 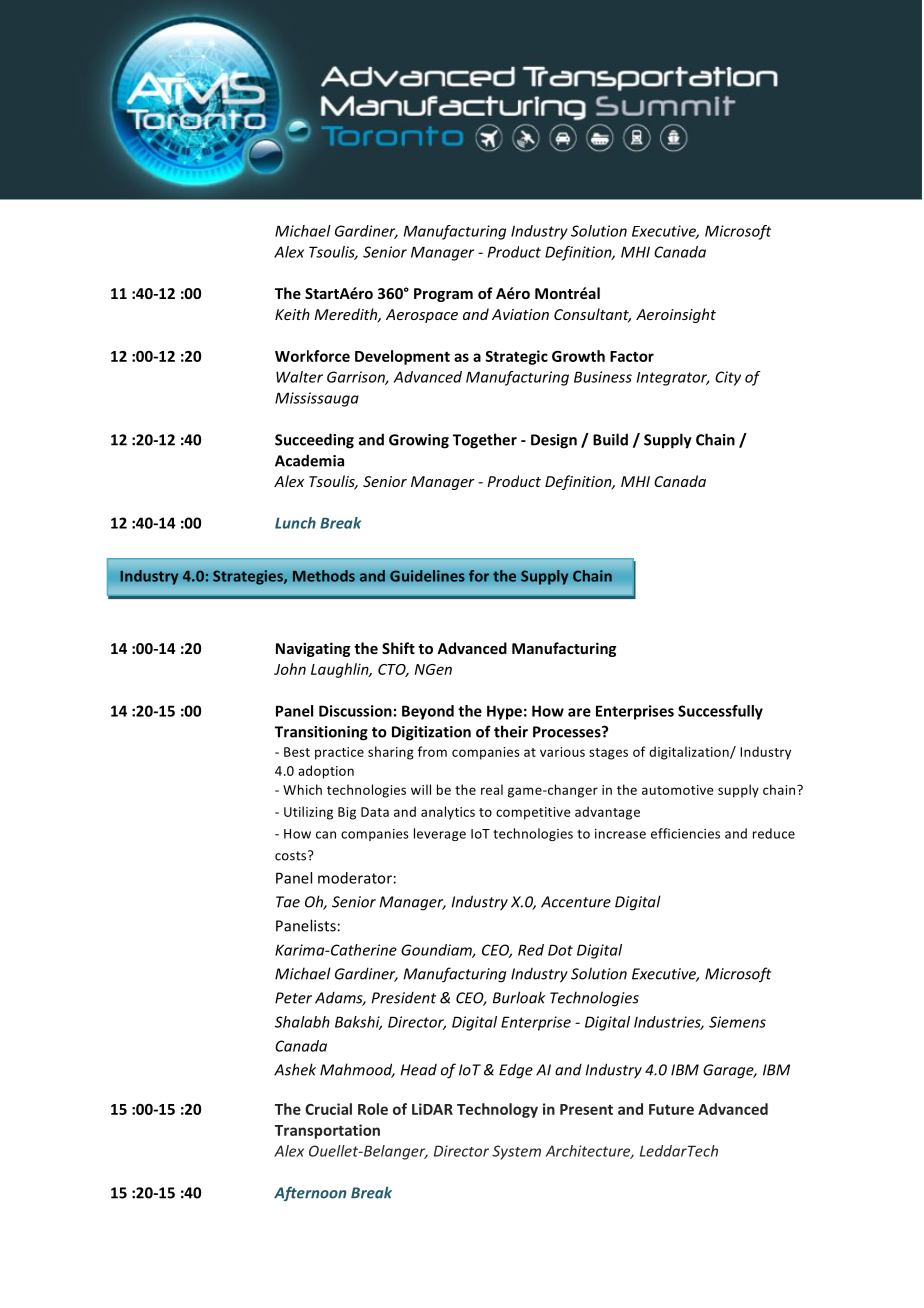 What do you see at coordinates (520, 314) in the page?
I see `Aviation` at bounding box center [520, 314].
